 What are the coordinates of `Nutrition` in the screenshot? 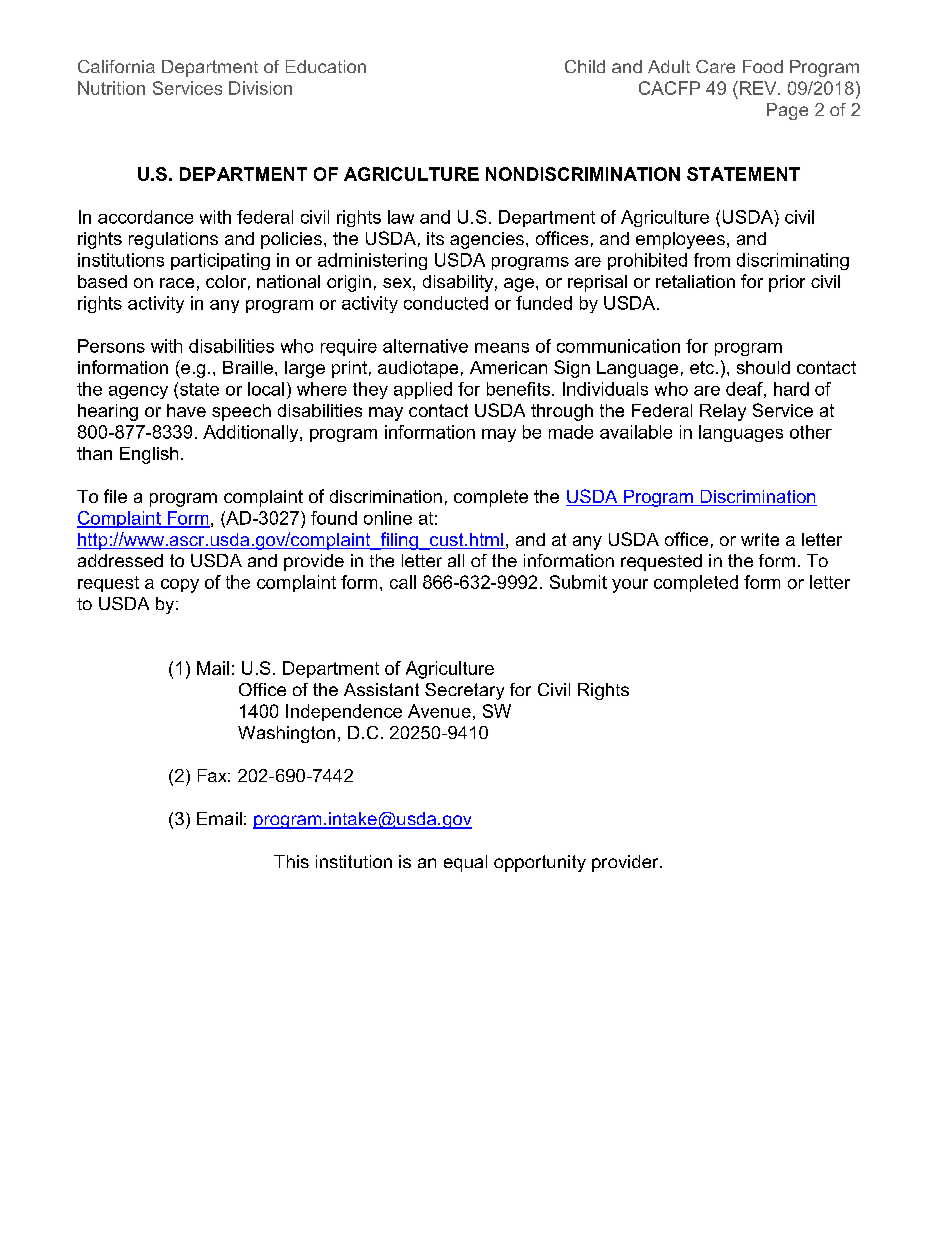 It's located at (111, 88).
